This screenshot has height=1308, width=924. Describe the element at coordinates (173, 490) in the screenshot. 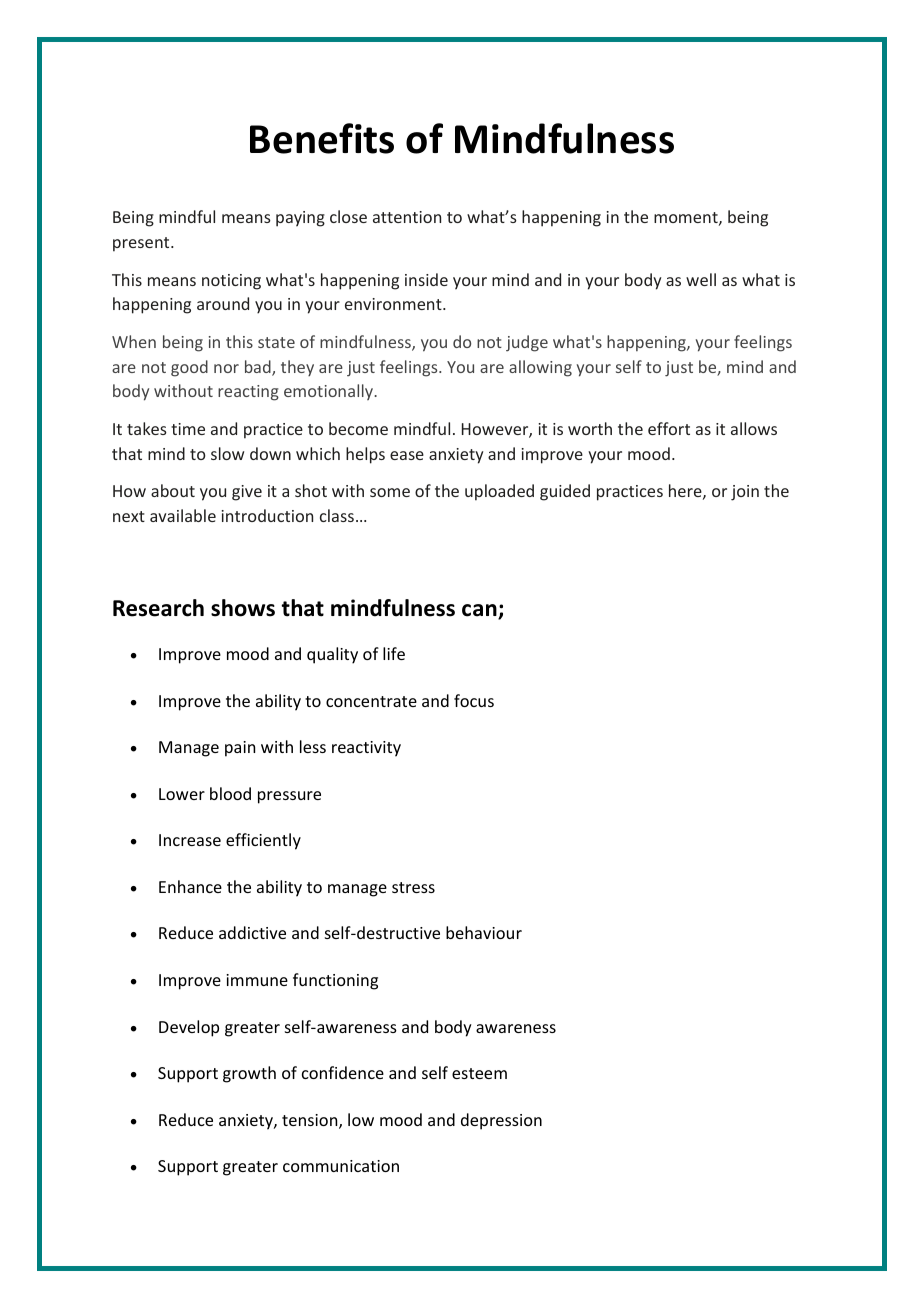

I see `about` at that location.
